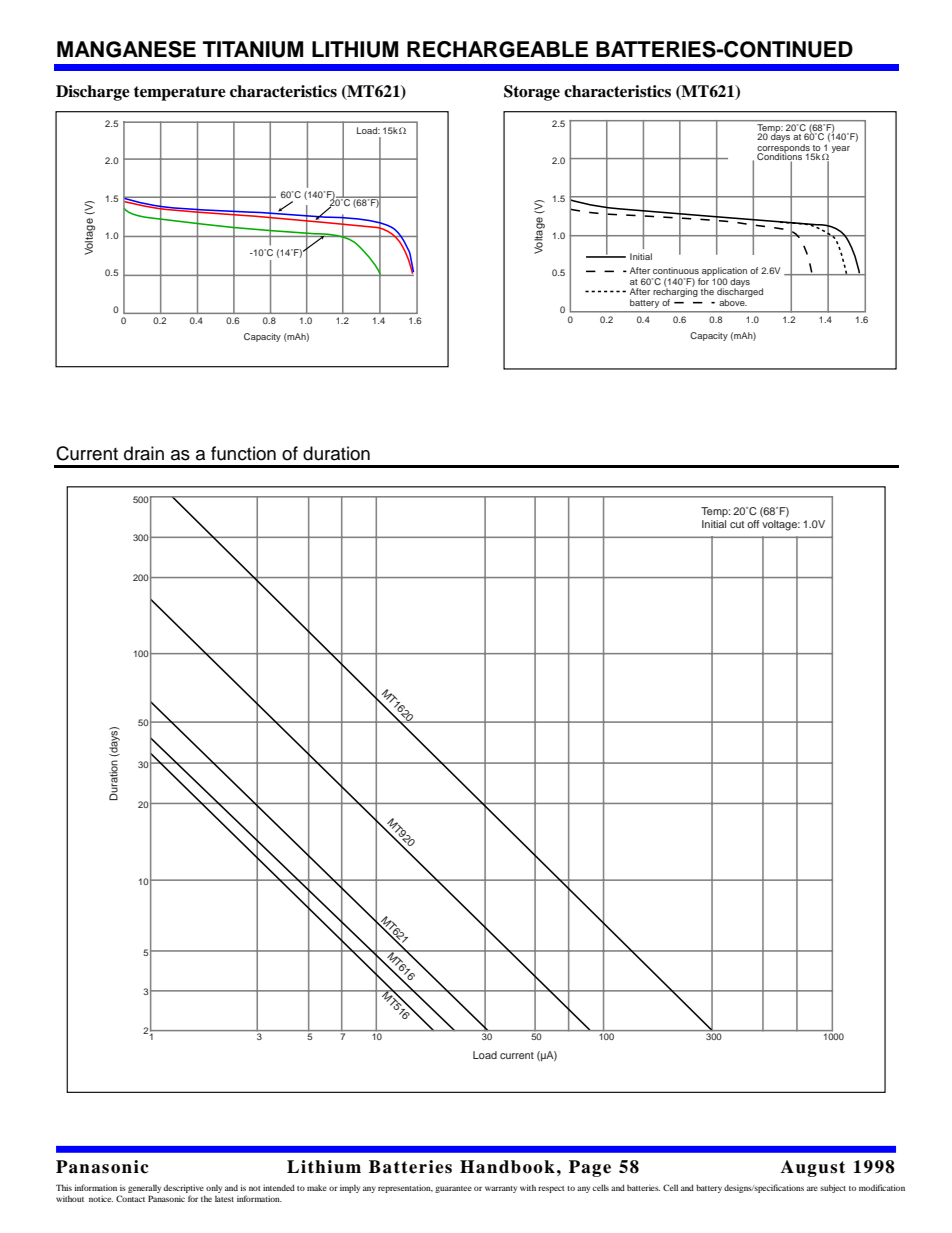 This screenshot has width=952, height=1233. Describe the element at coordinates (841, 149) in the screenshot. I see `year` at that location.
